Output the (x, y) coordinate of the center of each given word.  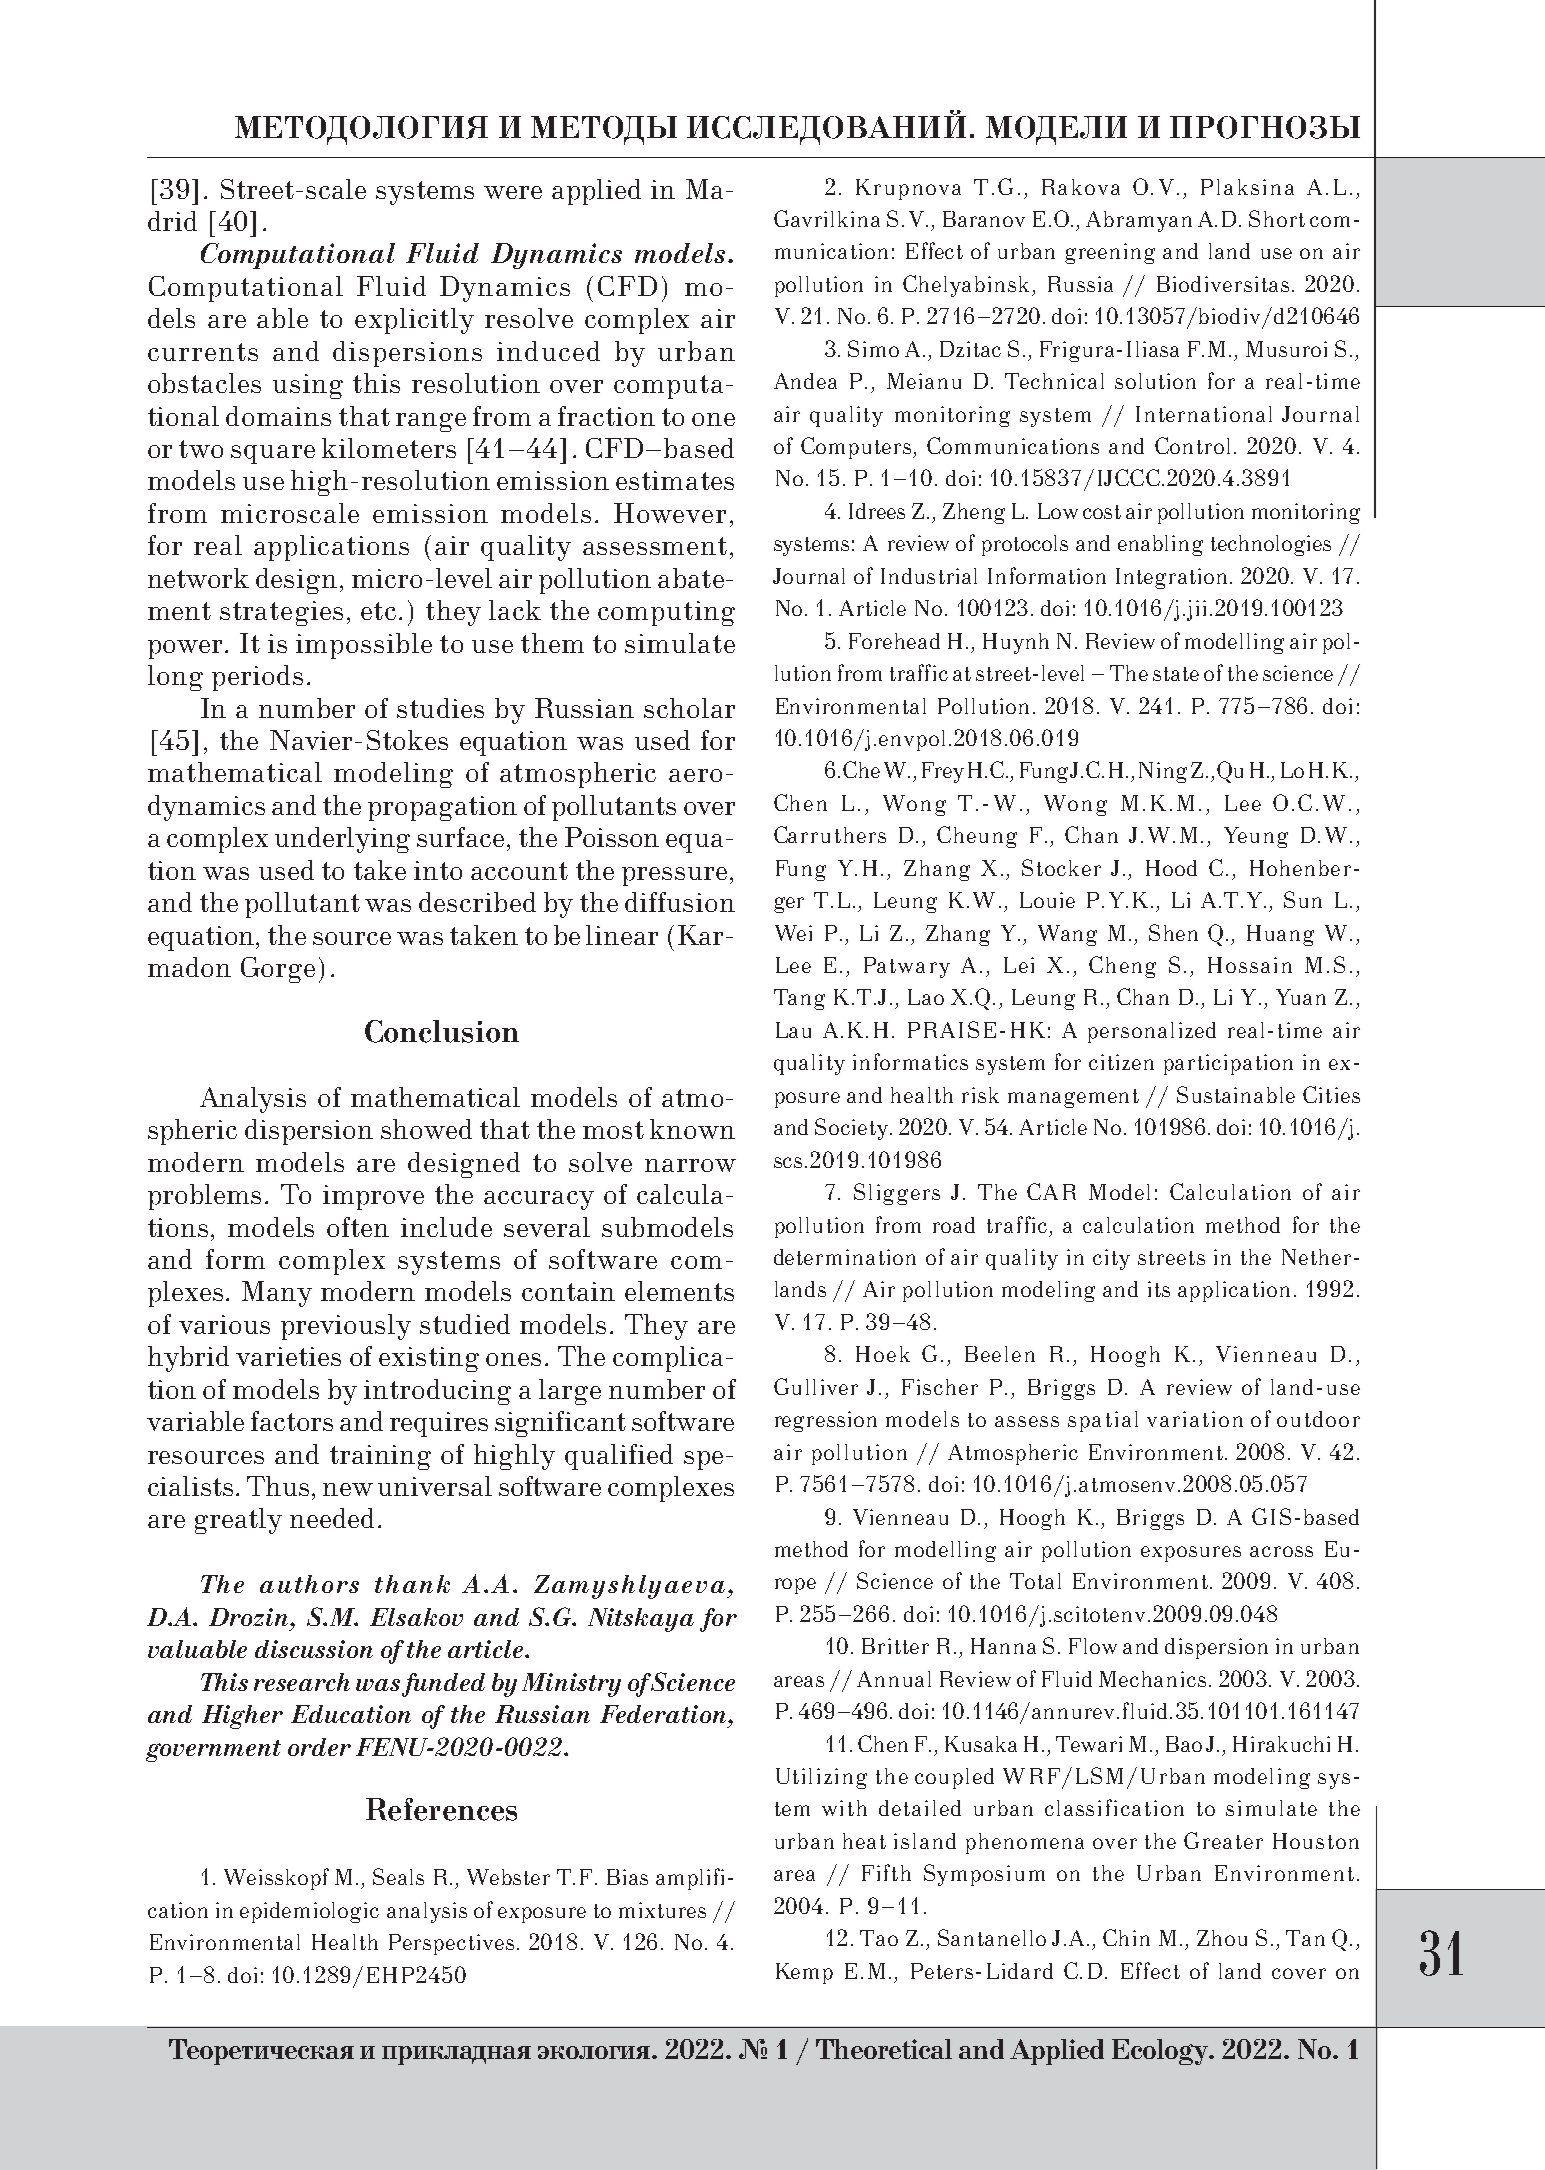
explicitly (414, 321)
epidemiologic (309, 1912)
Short (1277, 218)
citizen (1121, 1062)
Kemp (804, 1973)
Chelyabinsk (968, 286)
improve (373, 1197)
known (692, 1129)
